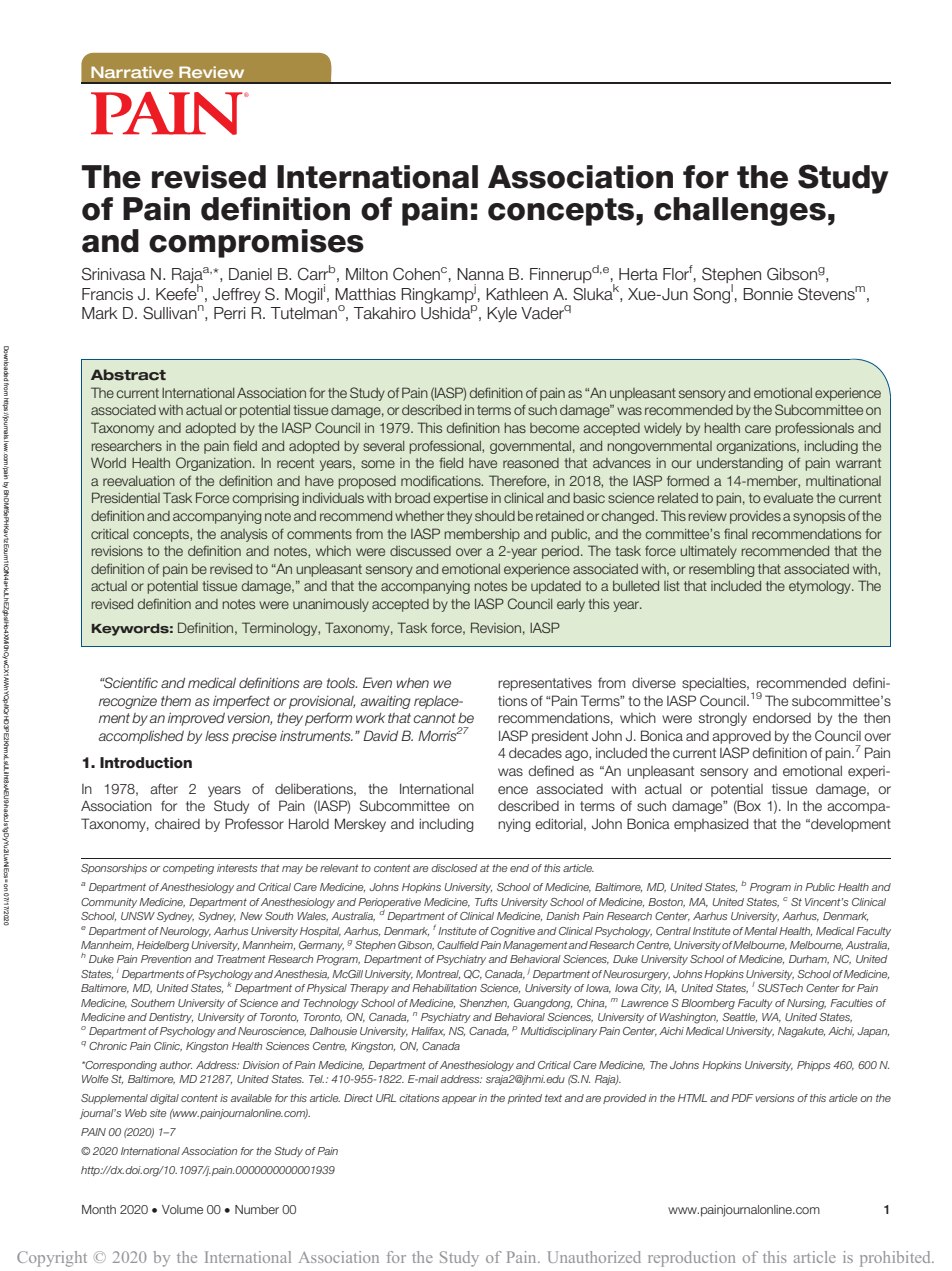 The image size is (952, 1271). Describe the element at coordinates (99, 1209) in the screenshot. I see `Month` at that location.
